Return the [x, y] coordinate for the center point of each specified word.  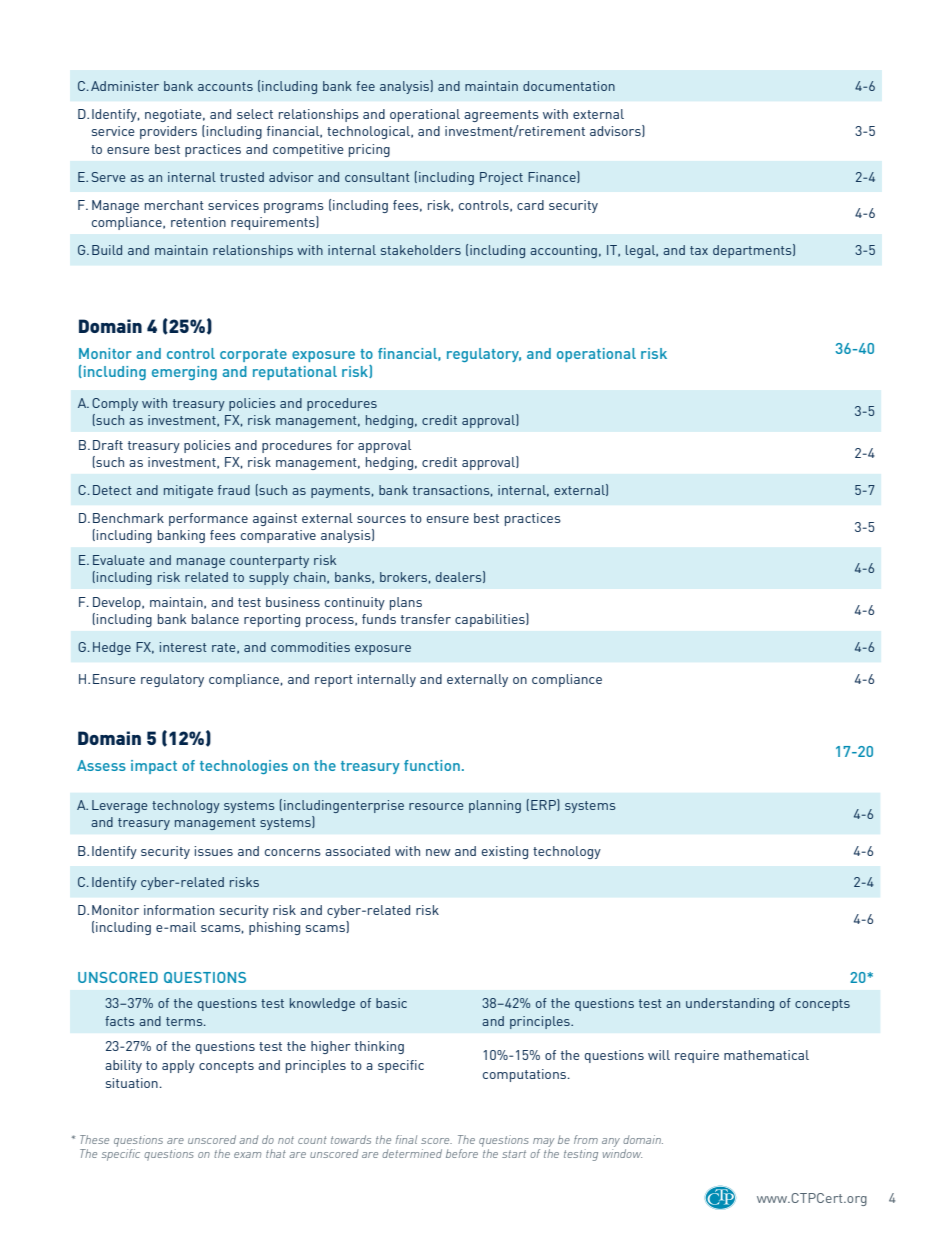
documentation [569, 86]
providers [168, 132]
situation [132, 1083]
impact [154, 767]
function [432, 765]
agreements [501, 116]
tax [699, 250]
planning [495, 806]
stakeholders [421, 250]
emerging [184, 373]
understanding [730, 1004]
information [179, 910]
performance [208, 519]
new [438, 852]
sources [381, 519]
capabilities [491, 620]
